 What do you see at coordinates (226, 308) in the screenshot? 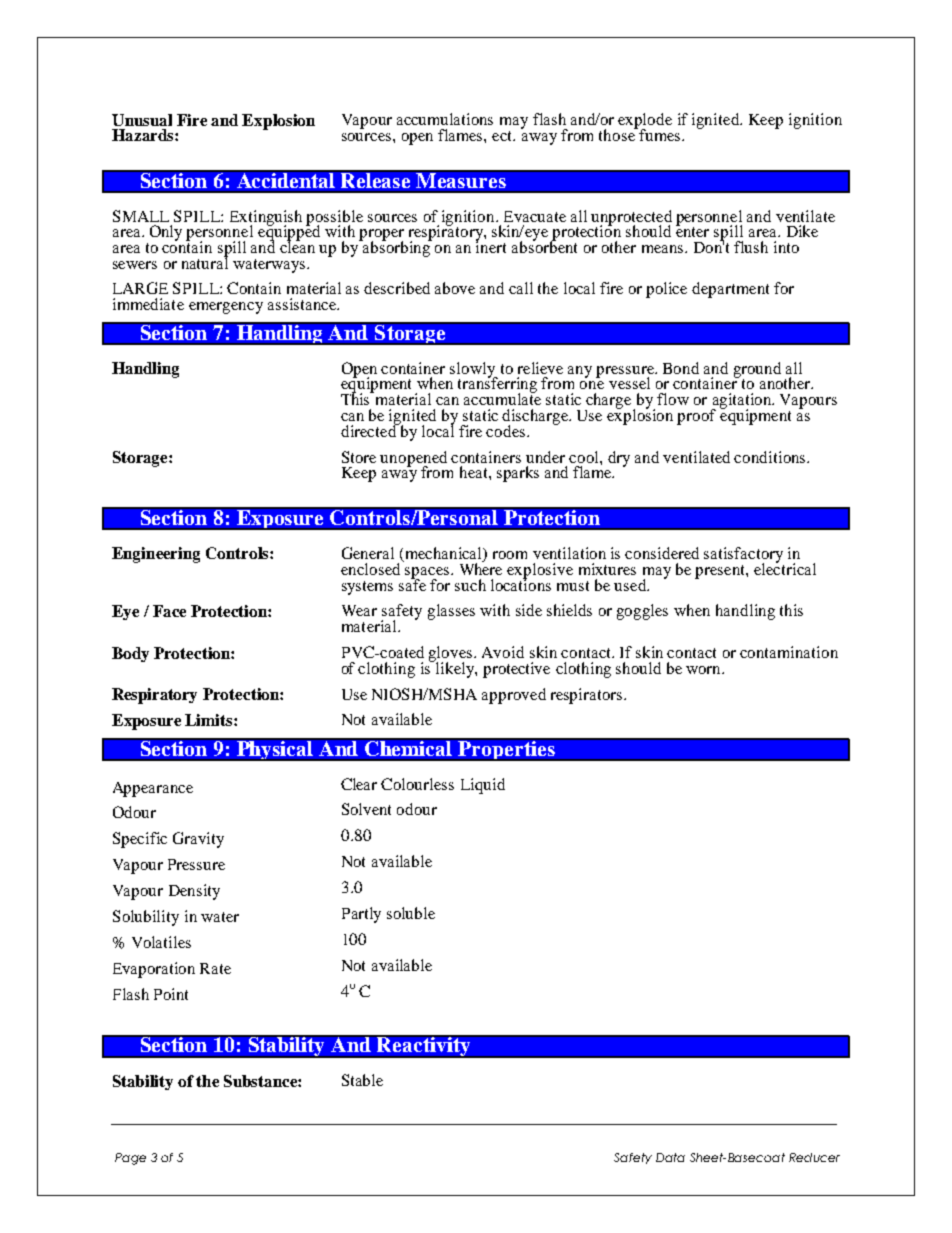
I see `emergency` at bounding box center [226, 308].
